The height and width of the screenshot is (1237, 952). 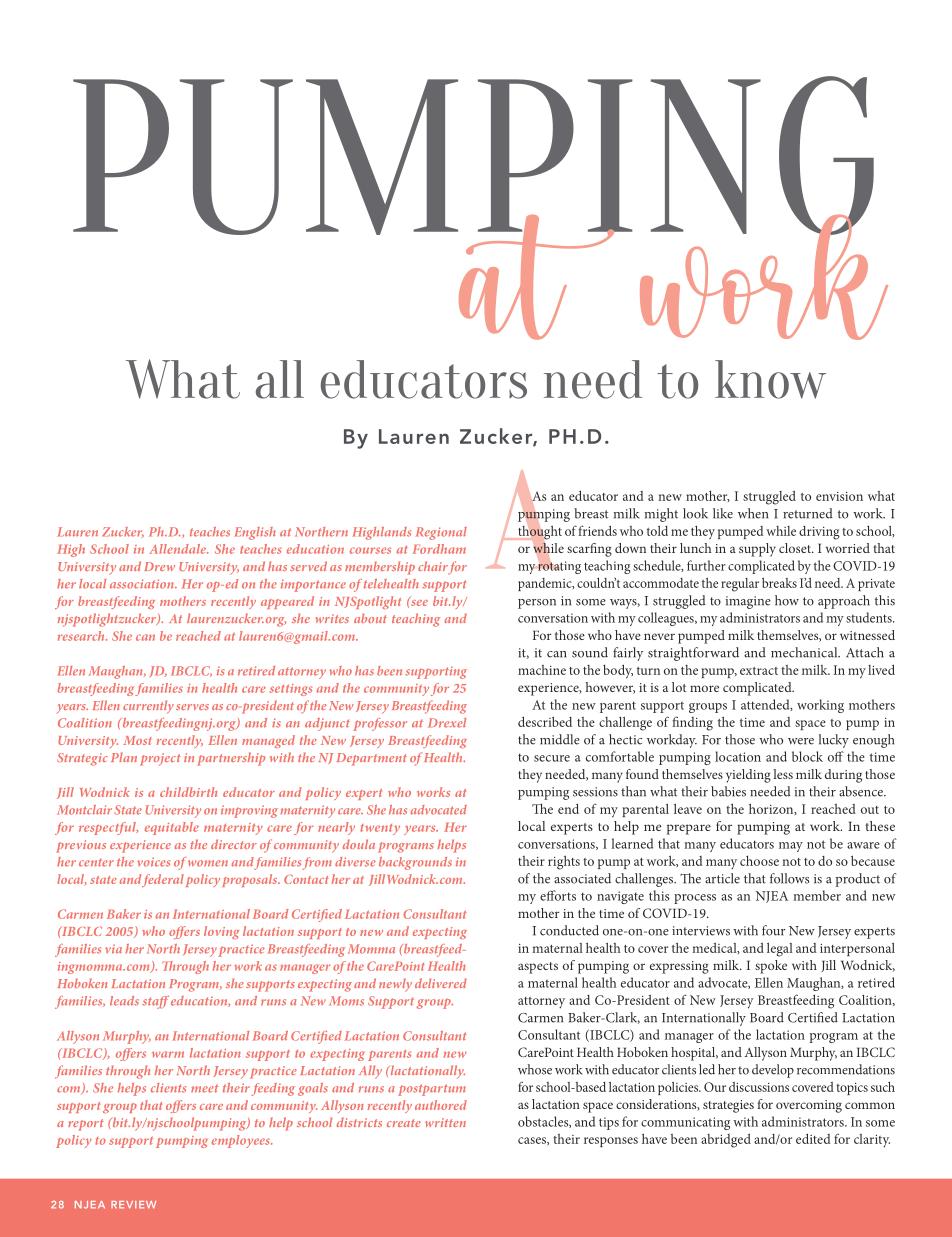 I want to click on REVIEW, so click(x=133, y=1205).
